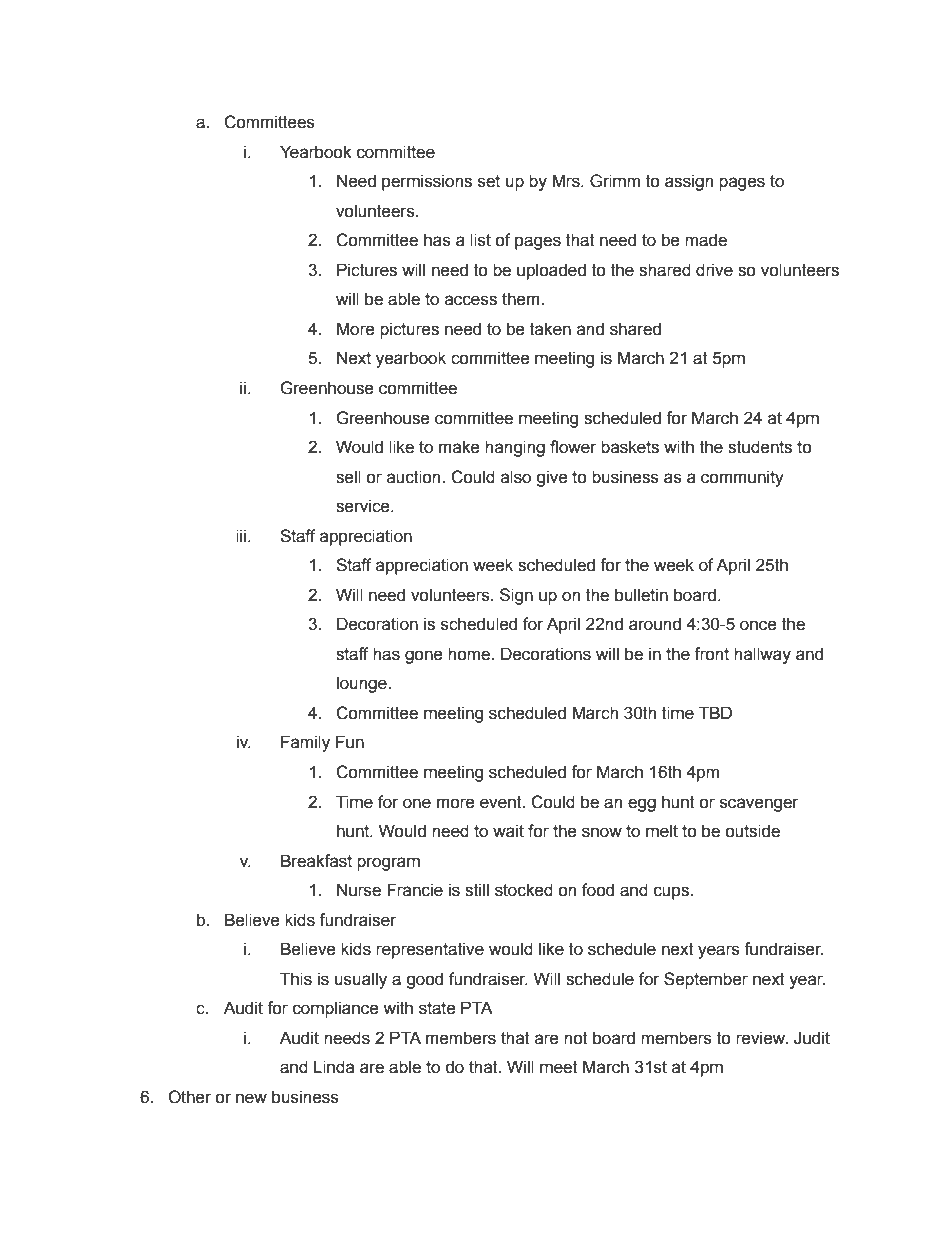  What do you see at coordinates (642, 805) in the document?
I see `egg` at bounding box center [642, 805].
